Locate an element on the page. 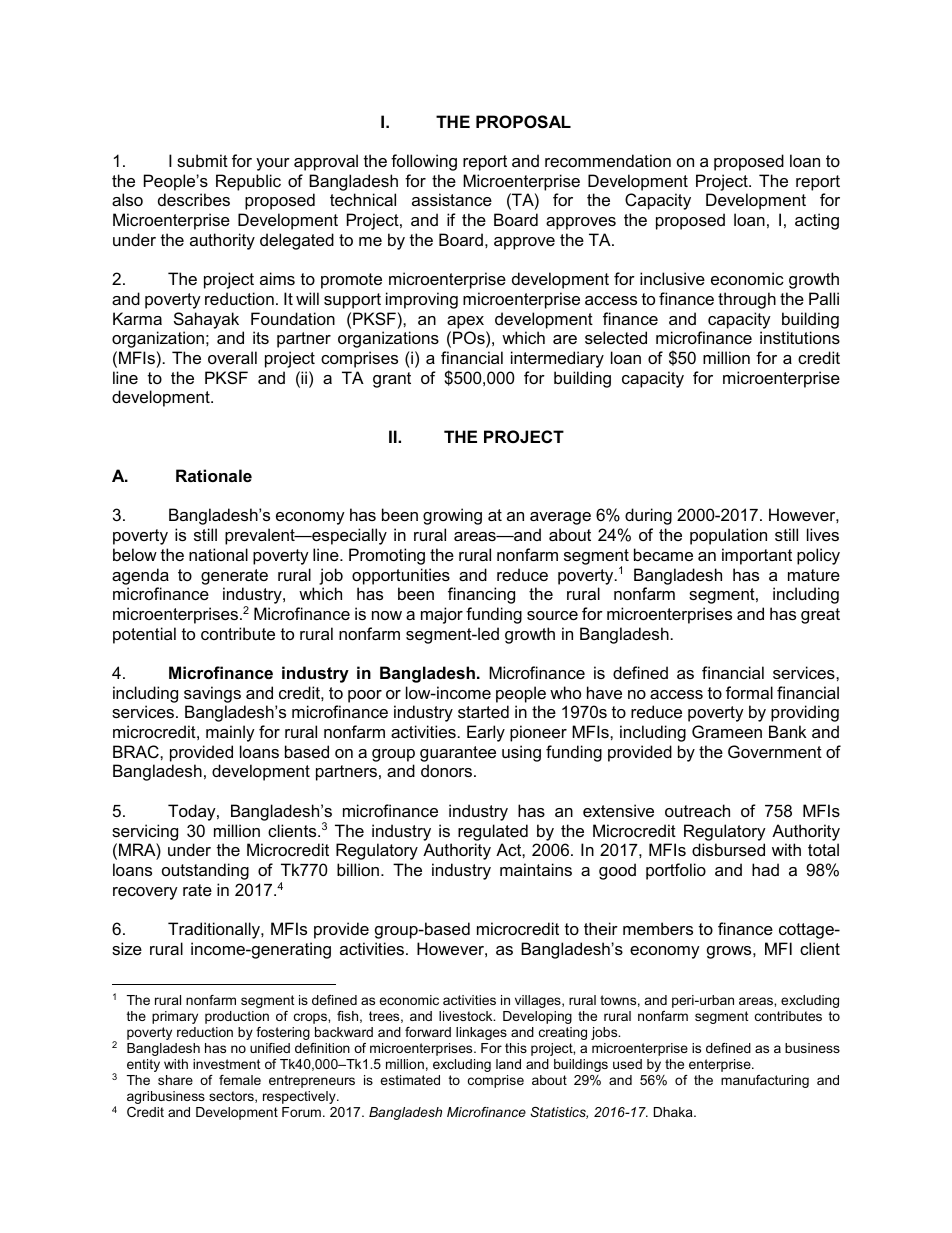 This image has width=952, height=1233. submit is located at coordinates (202, 160).
